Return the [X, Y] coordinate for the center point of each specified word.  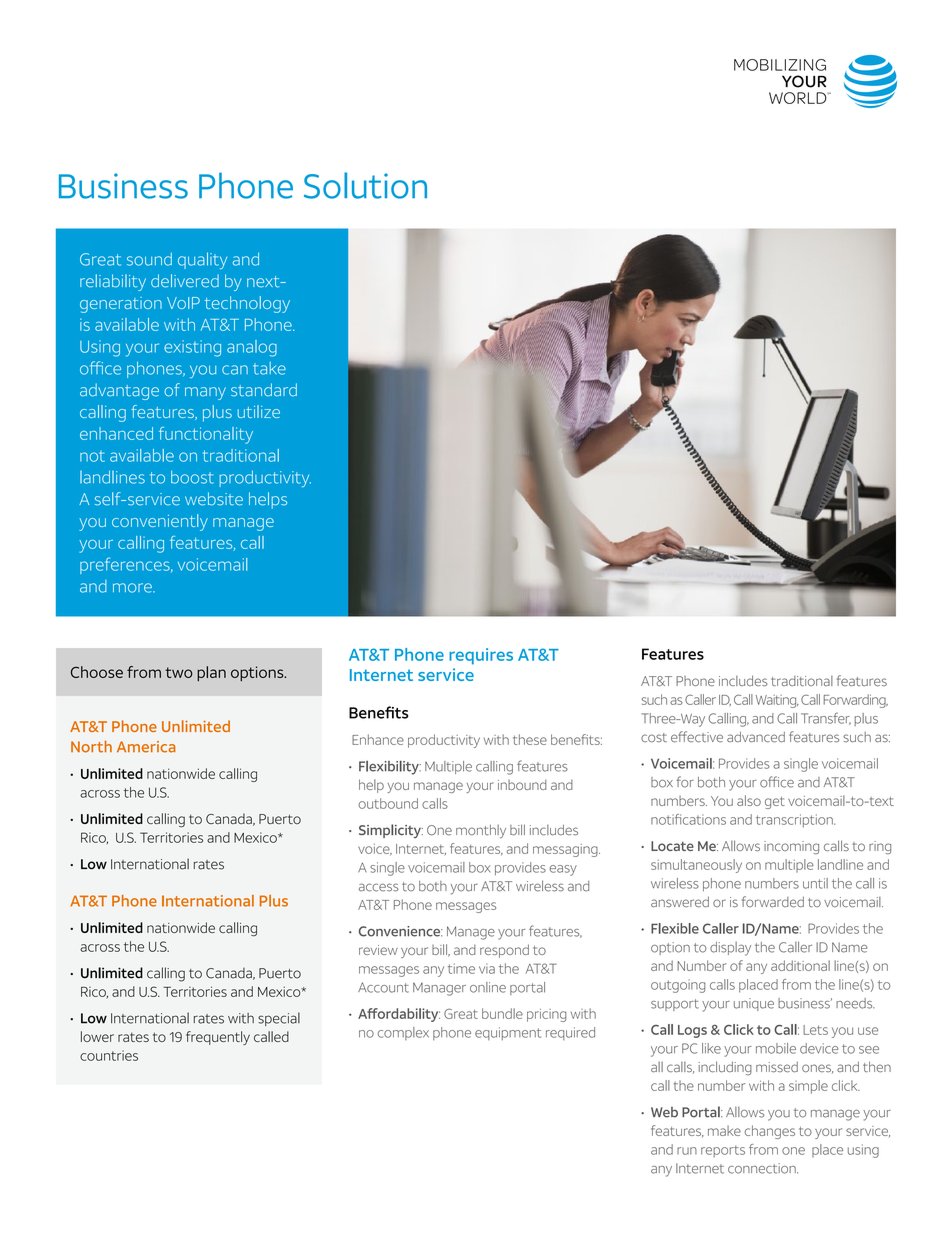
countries [109, 1055]
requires [481, 656]
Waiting [777, 701]
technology [247, 304]
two [179, 672]
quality [202, 260]
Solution [365, 185]
